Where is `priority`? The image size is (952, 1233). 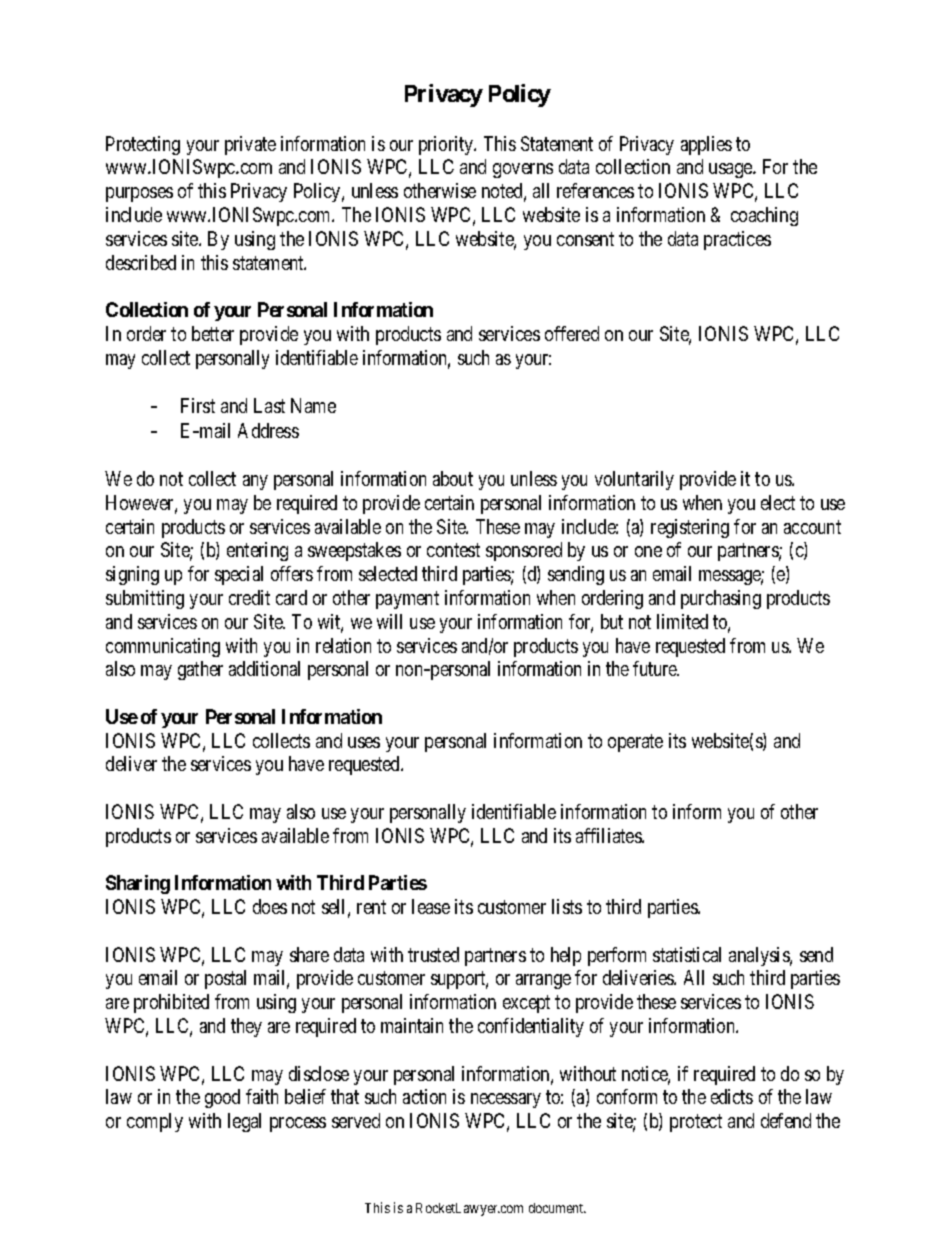
priority is located at coordinates (447, 145).
